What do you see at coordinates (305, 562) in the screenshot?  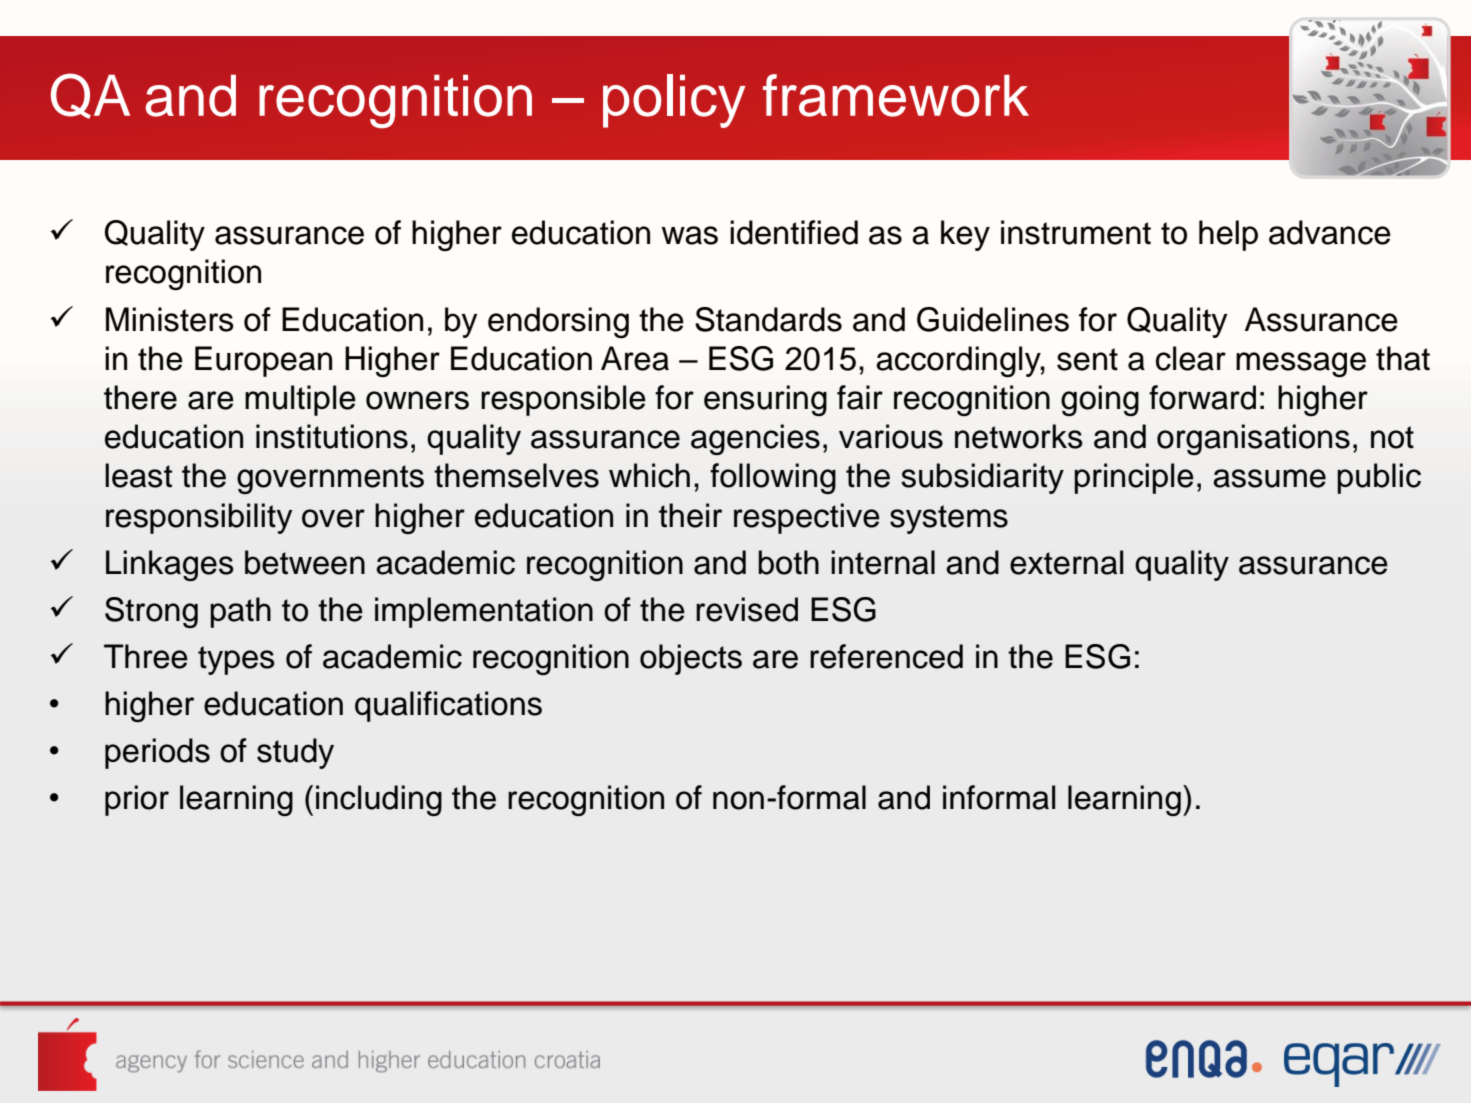 I see `between` at bounding box center [305, 562].
